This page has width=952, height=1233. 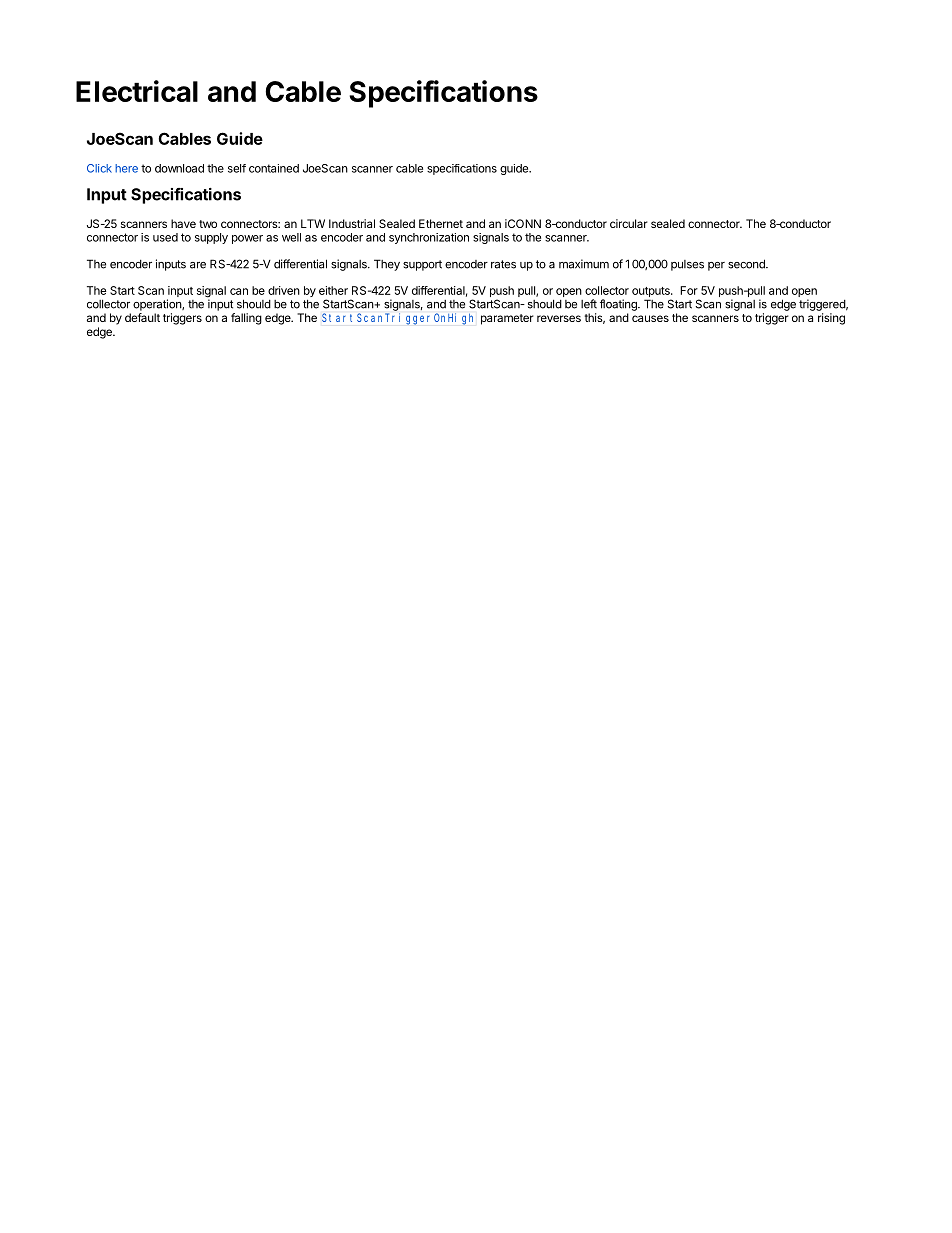 I want to click on second, so click(x=747, y=264).
